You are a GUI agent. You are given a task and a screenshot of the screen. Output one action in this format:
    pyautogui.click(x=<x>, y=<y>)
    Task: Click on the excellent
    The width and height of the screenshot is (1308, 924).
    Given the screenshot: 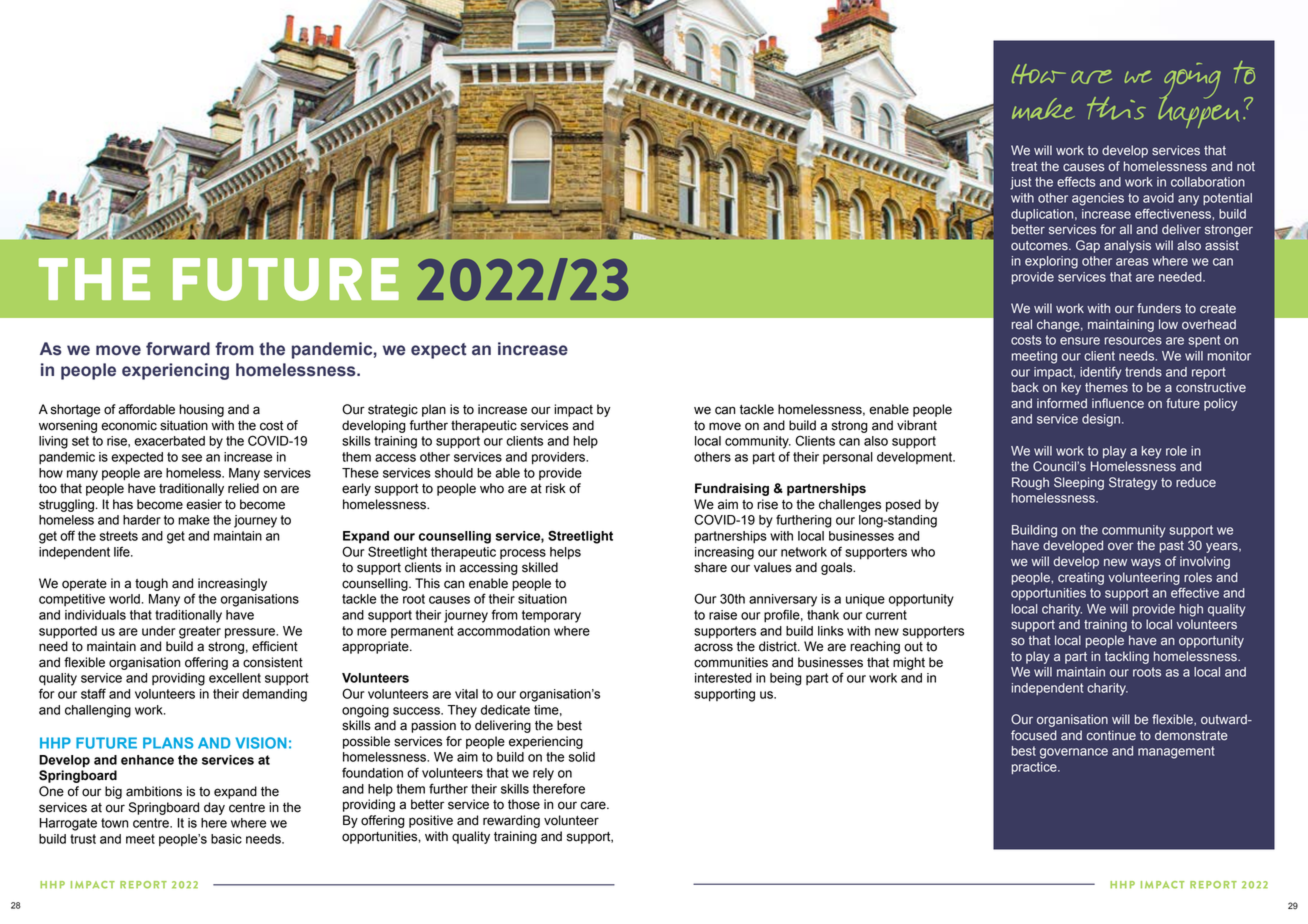 What is the action you would take?
    pyautogui.click(x=235, y=678)
